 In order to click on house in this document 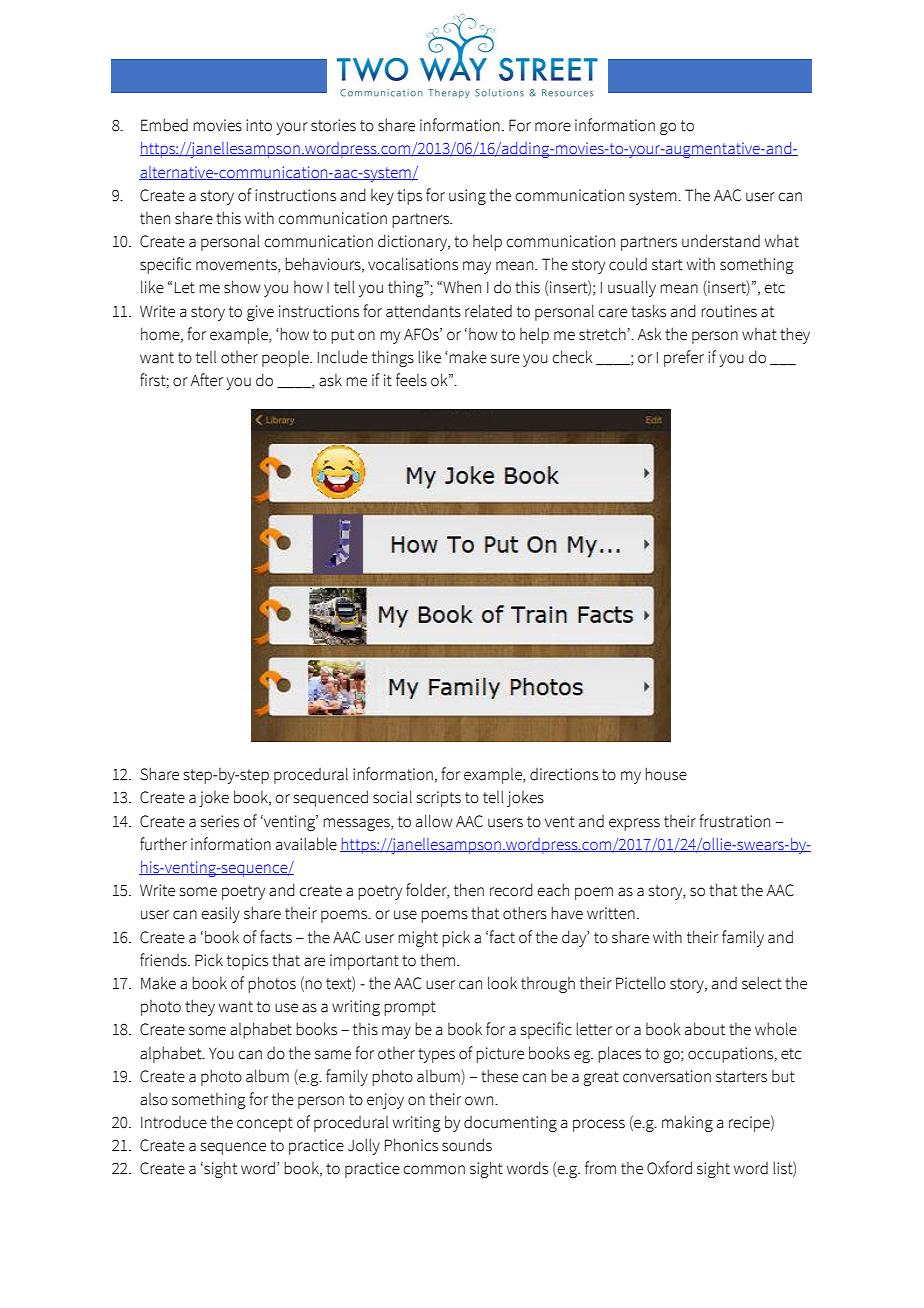, I will do `click(666, 774)`.
